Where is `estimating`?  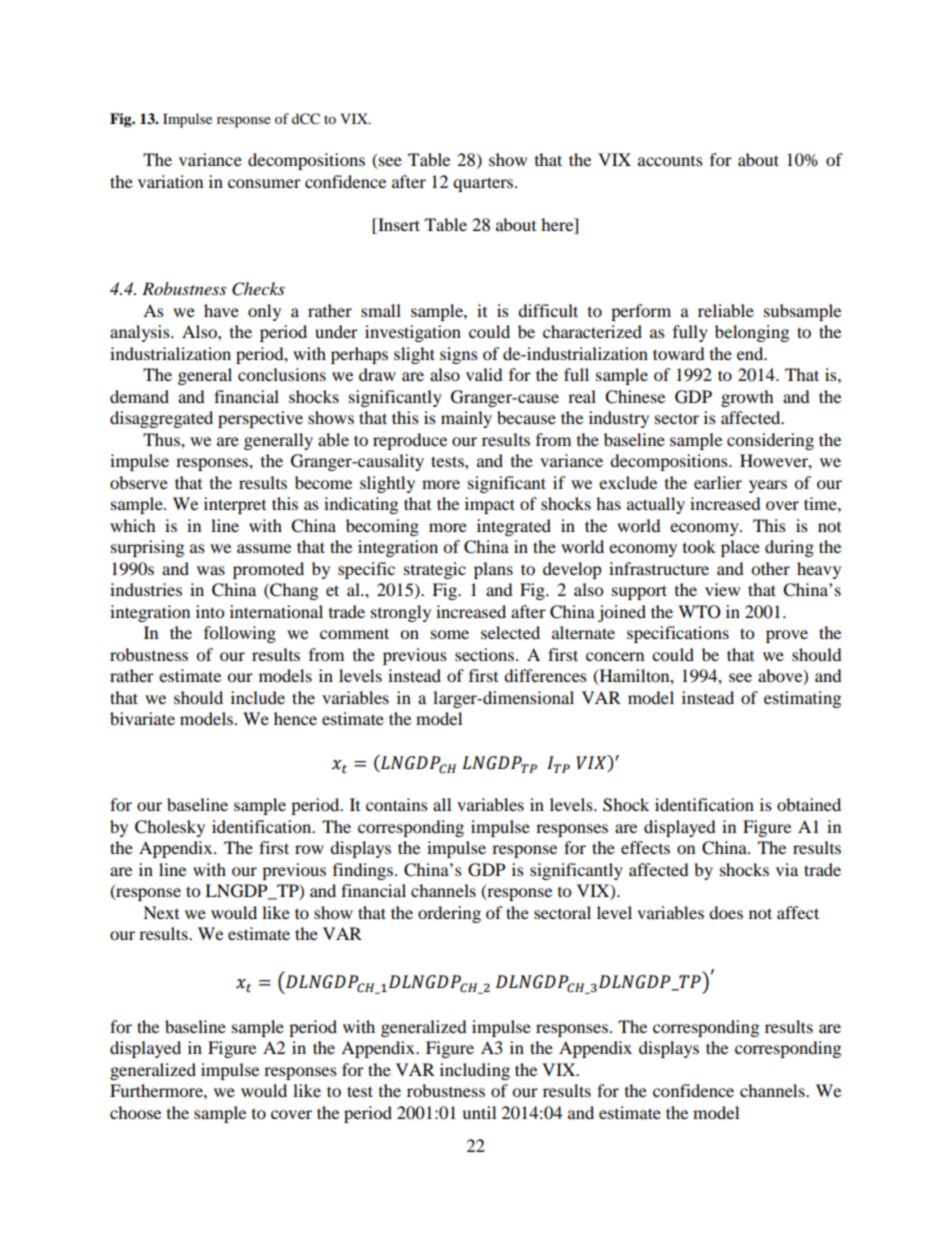
estimating is located at coordinates (802, 699).
